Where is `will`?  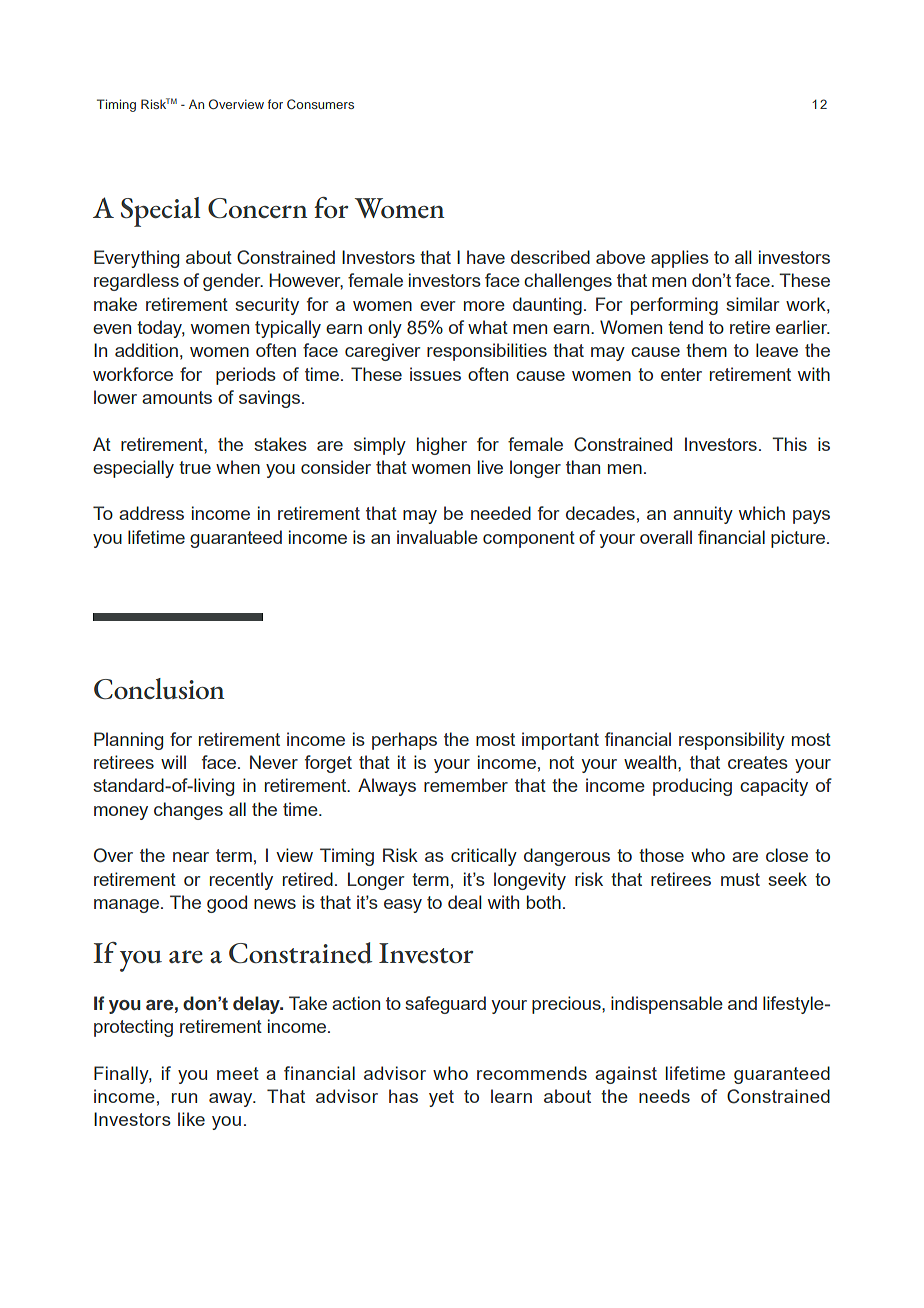 will is located at coordinates (173, 762).
